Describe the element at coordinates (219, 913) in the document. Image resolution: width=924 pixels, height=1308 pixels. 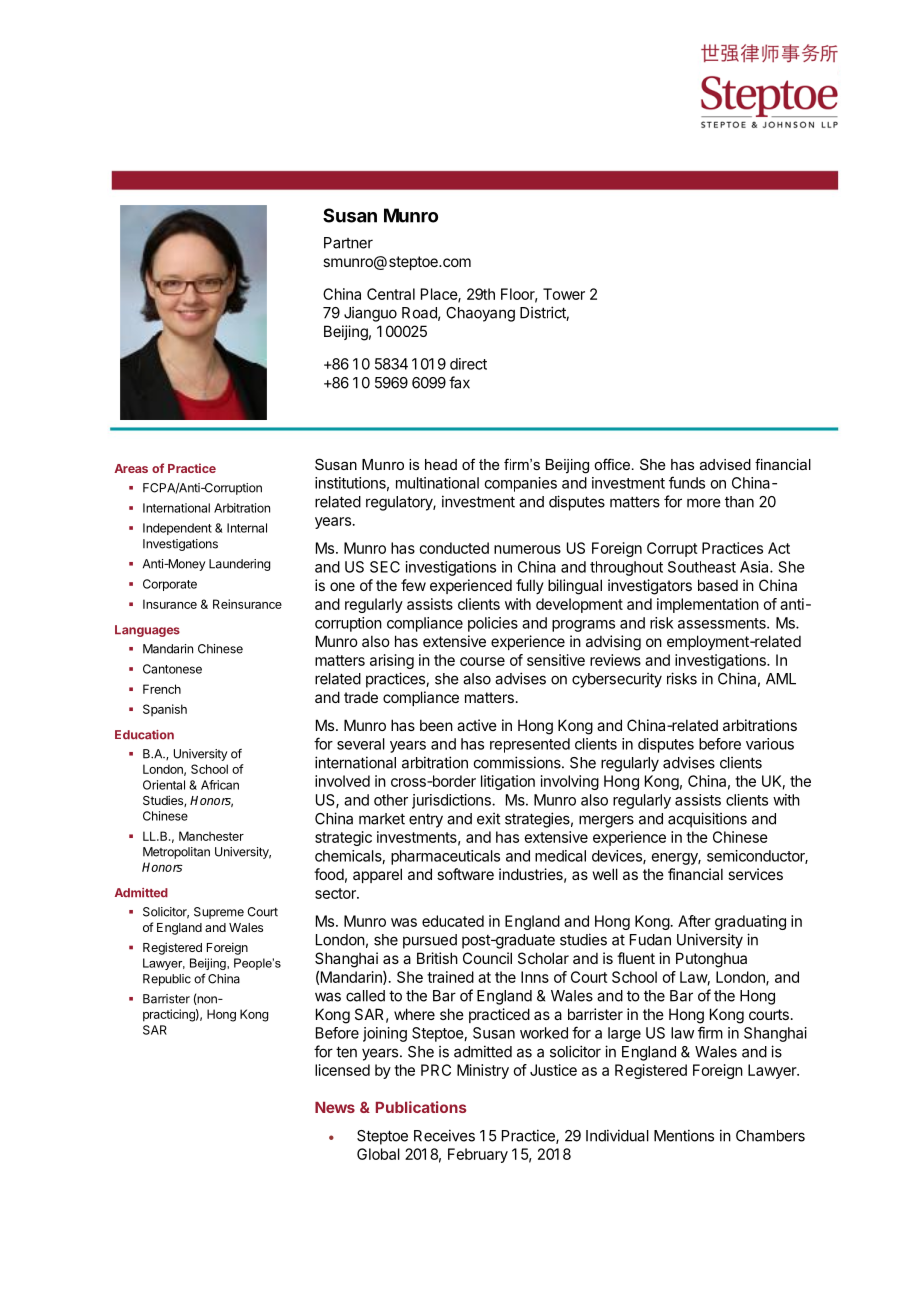
I see `Supreme` at that location.
